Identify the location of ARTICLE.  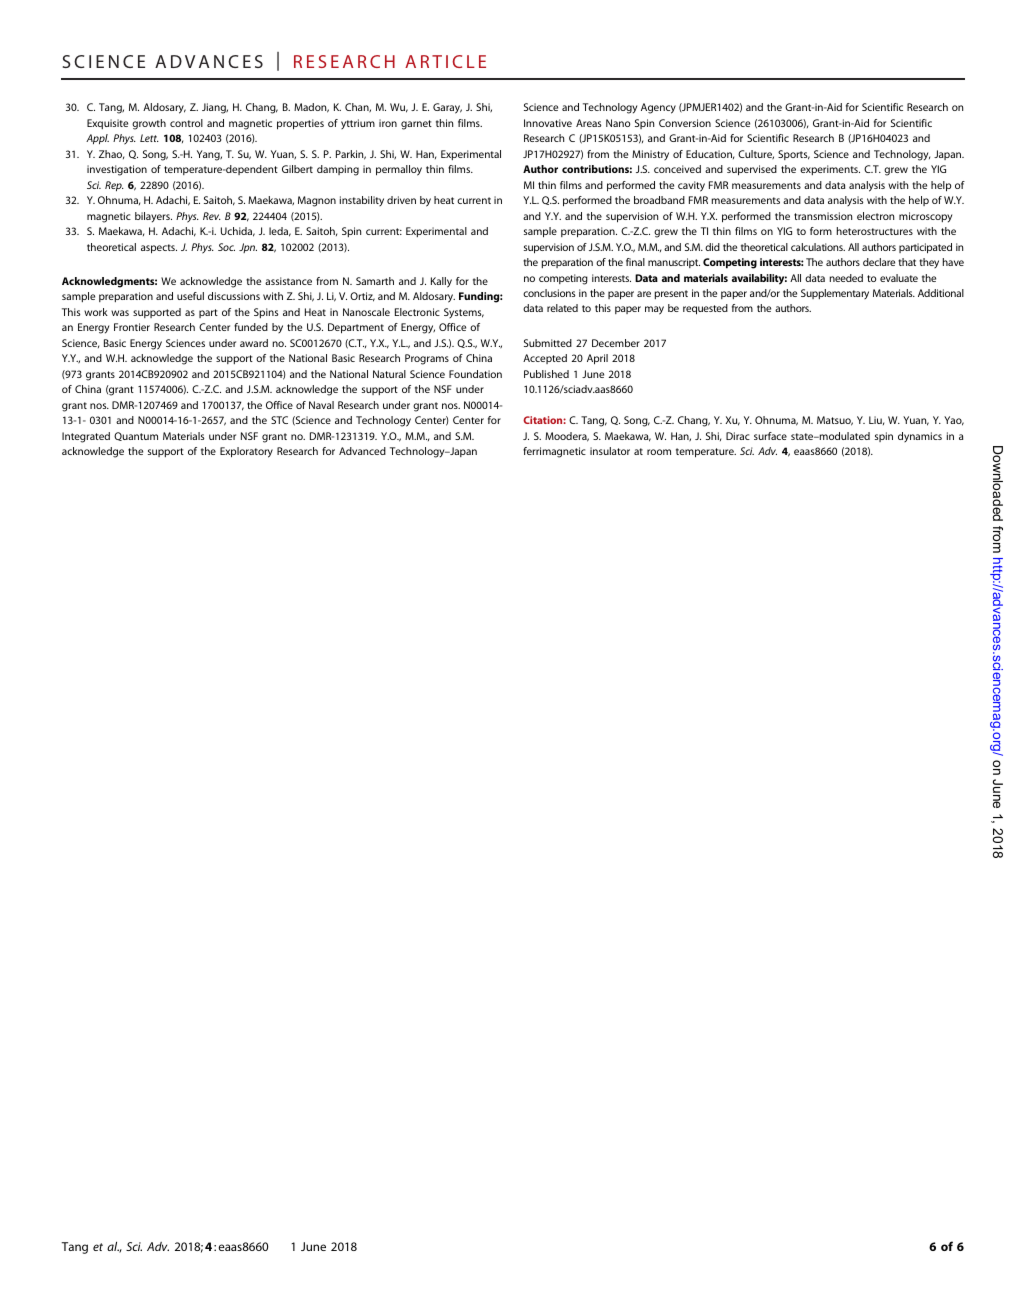
(445, 61).
